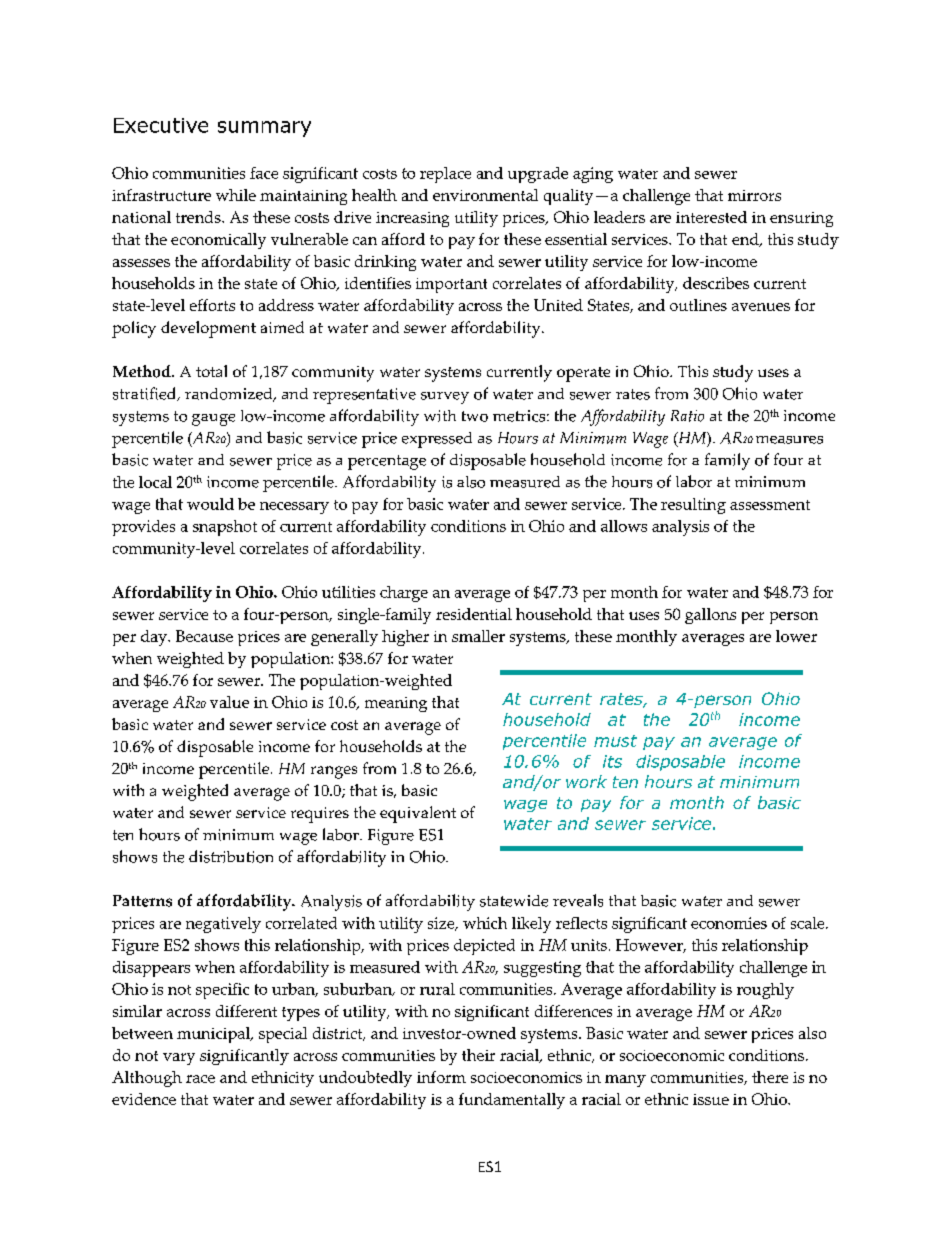 The height and width of the screenshot is (1233, 952). What do you see at coordinates (478, 1055) in the screenshot?
I see `their` at bounding box center [478, 1055].
